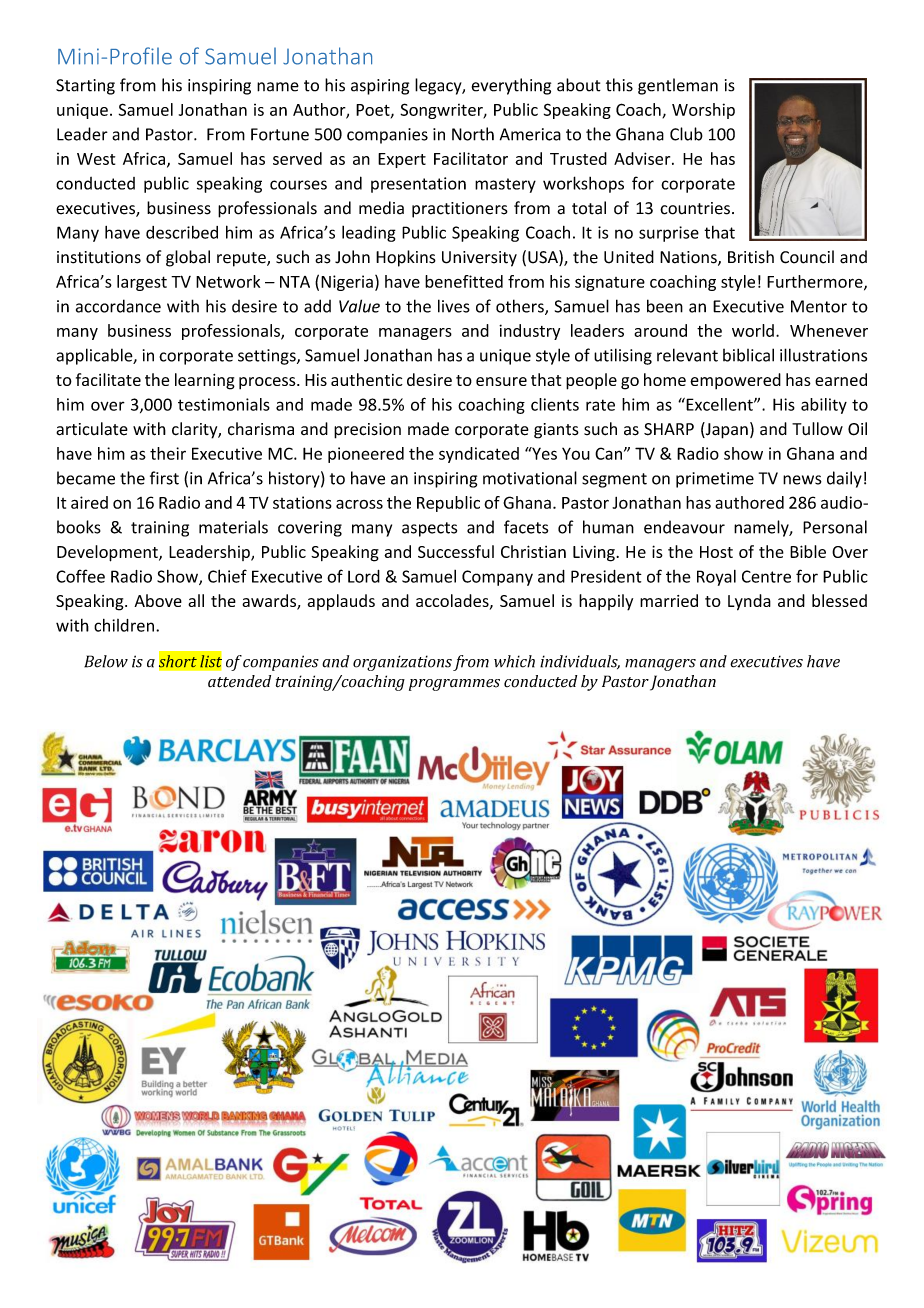  I want to click on Below, so click(106, 661).
